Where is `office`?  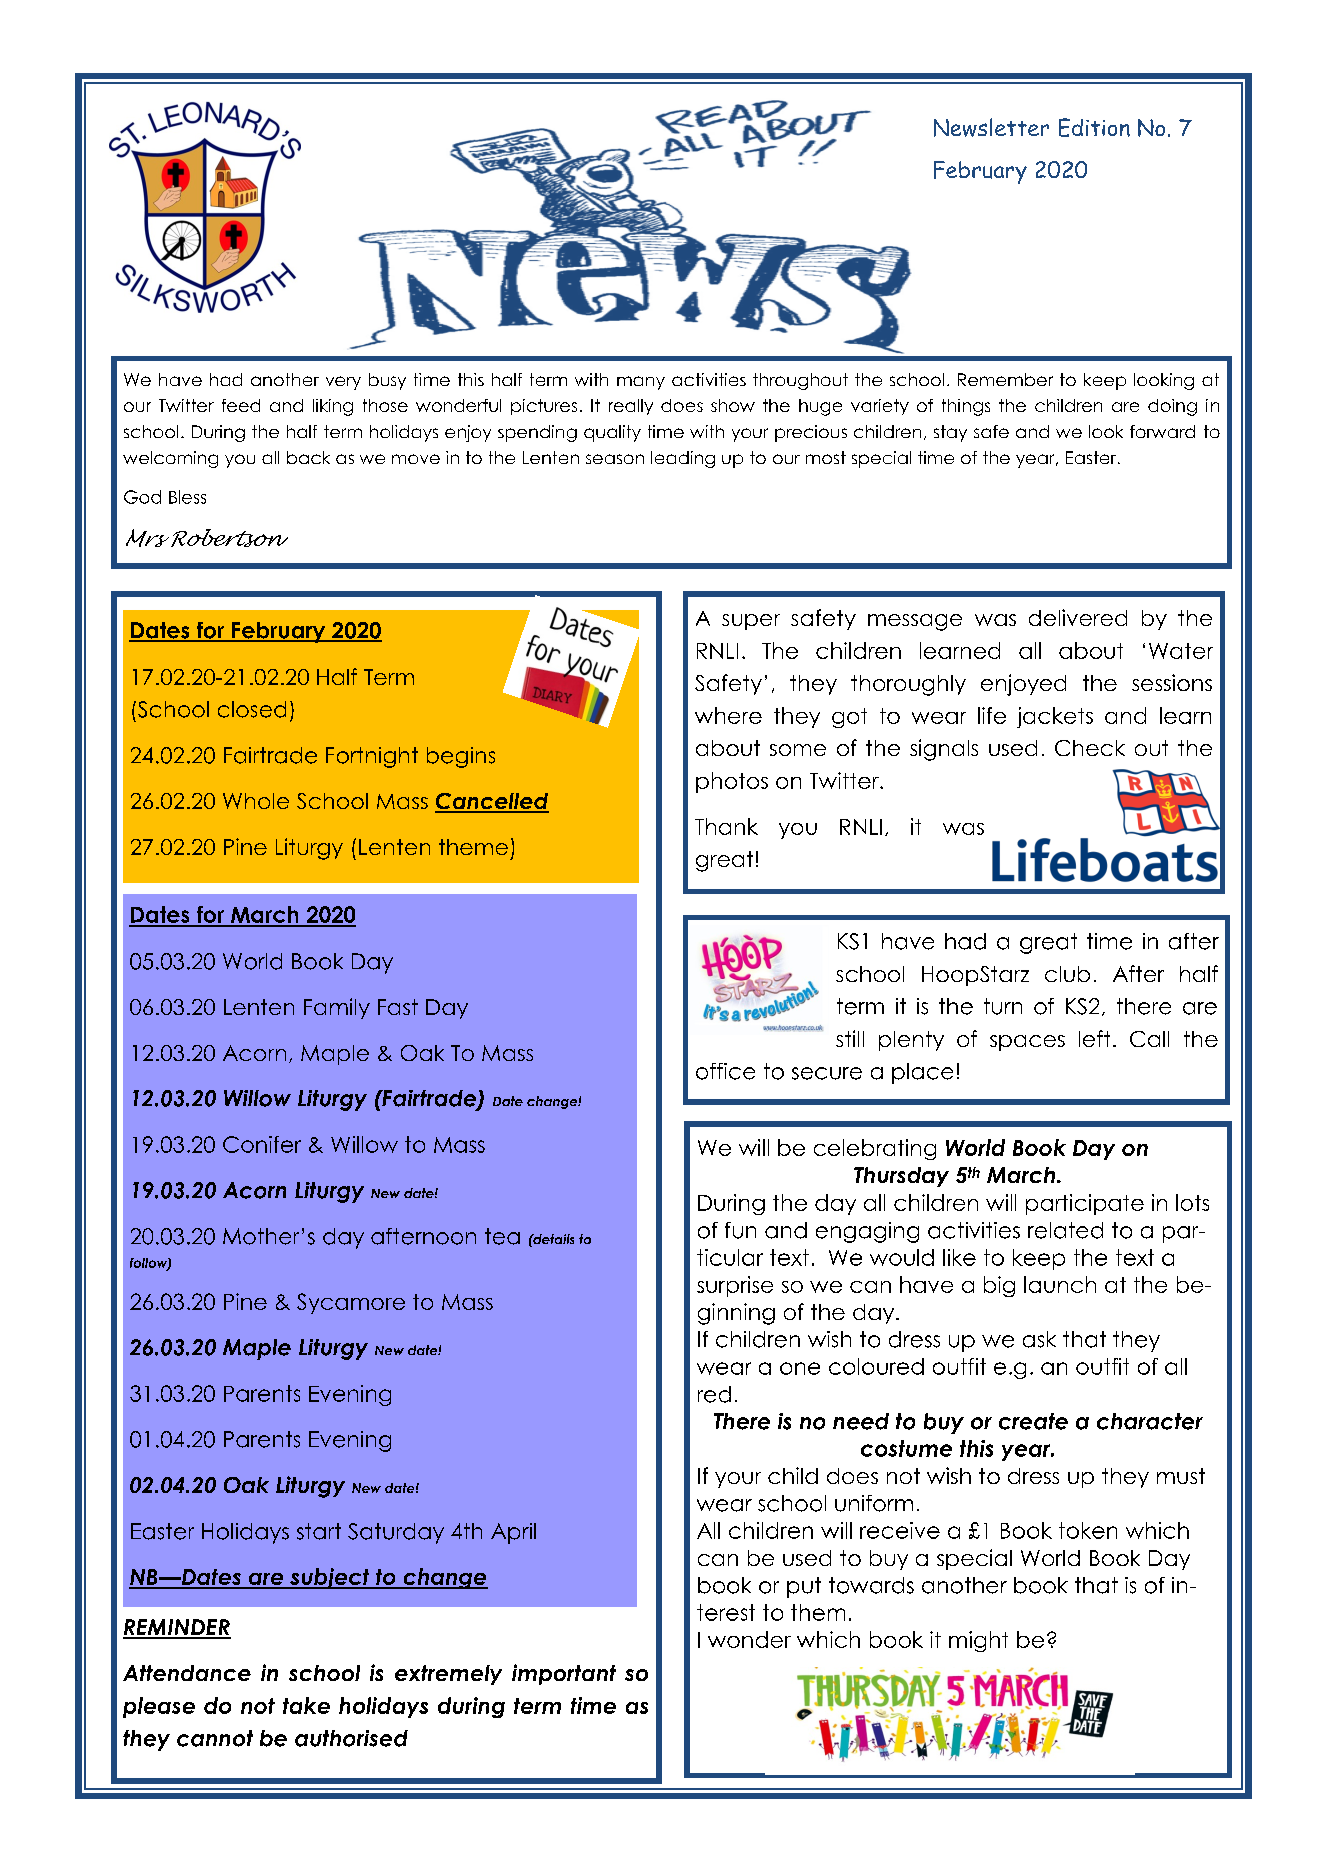 office is located at coordinates (725, 1071).
